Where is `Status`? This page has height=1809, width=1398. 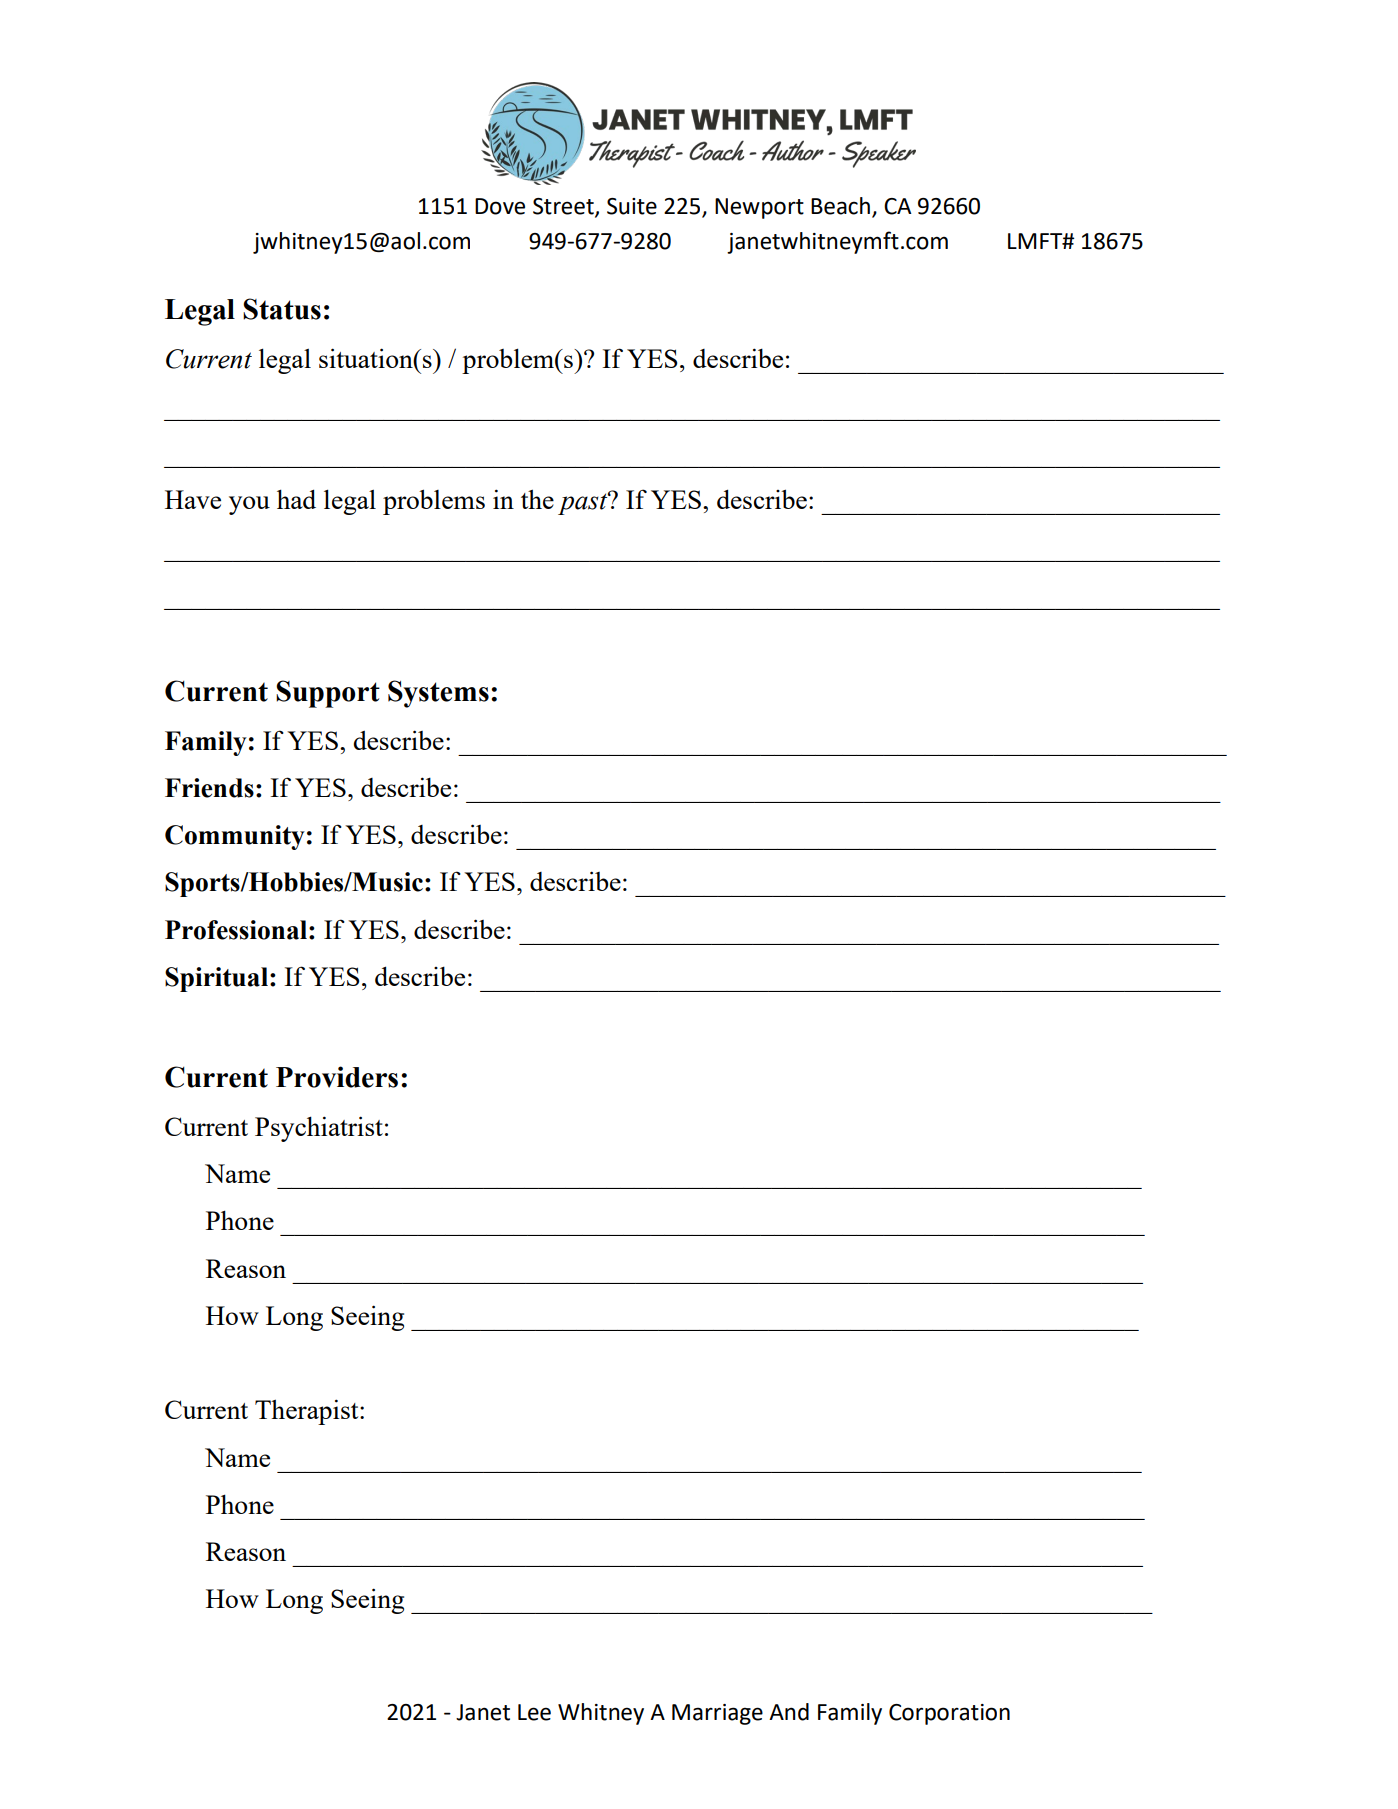
Status is located at coordinates (282, 309).
